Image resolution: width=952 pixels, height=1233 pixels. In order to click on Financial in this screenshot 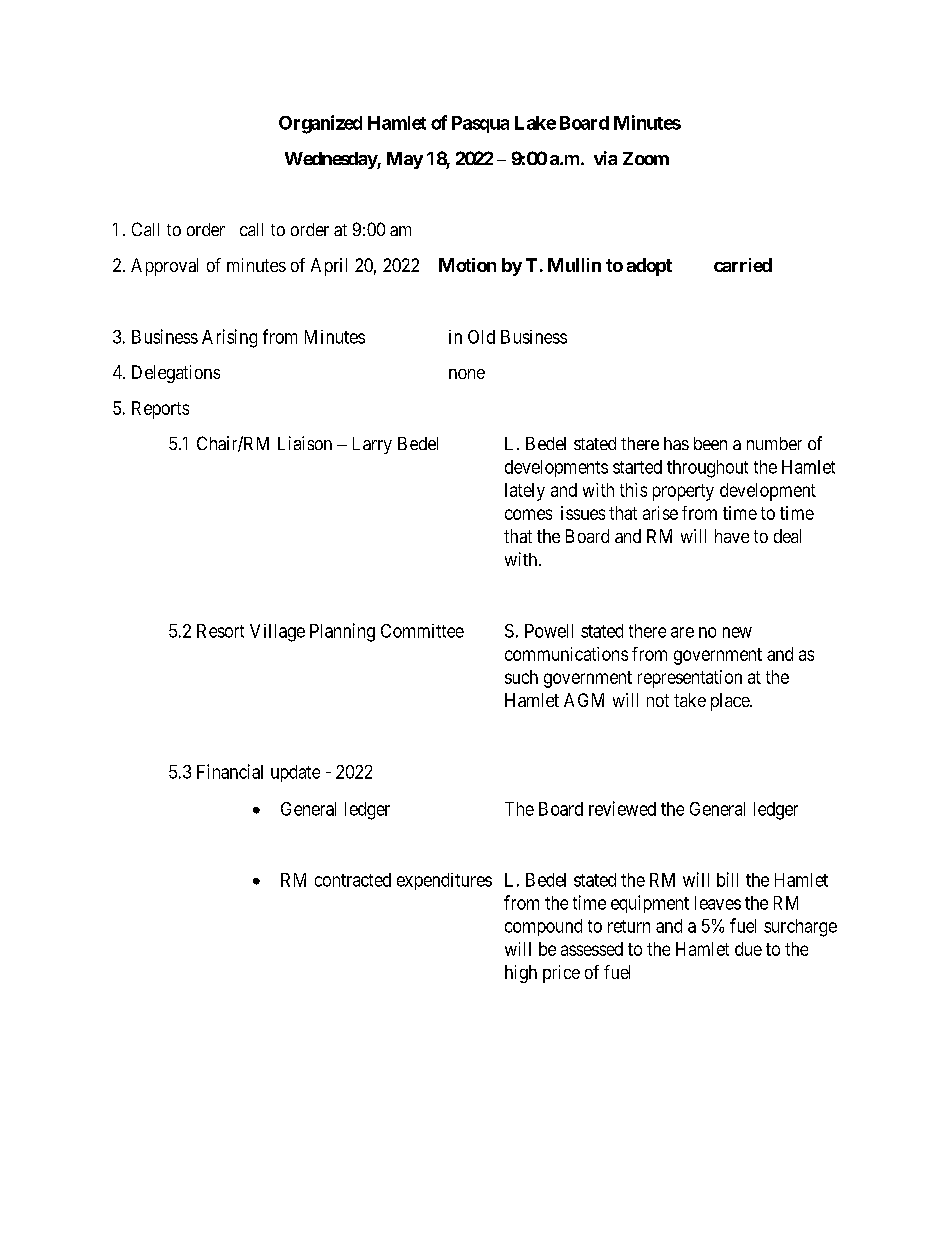, I will do `click(230, 771)`.
